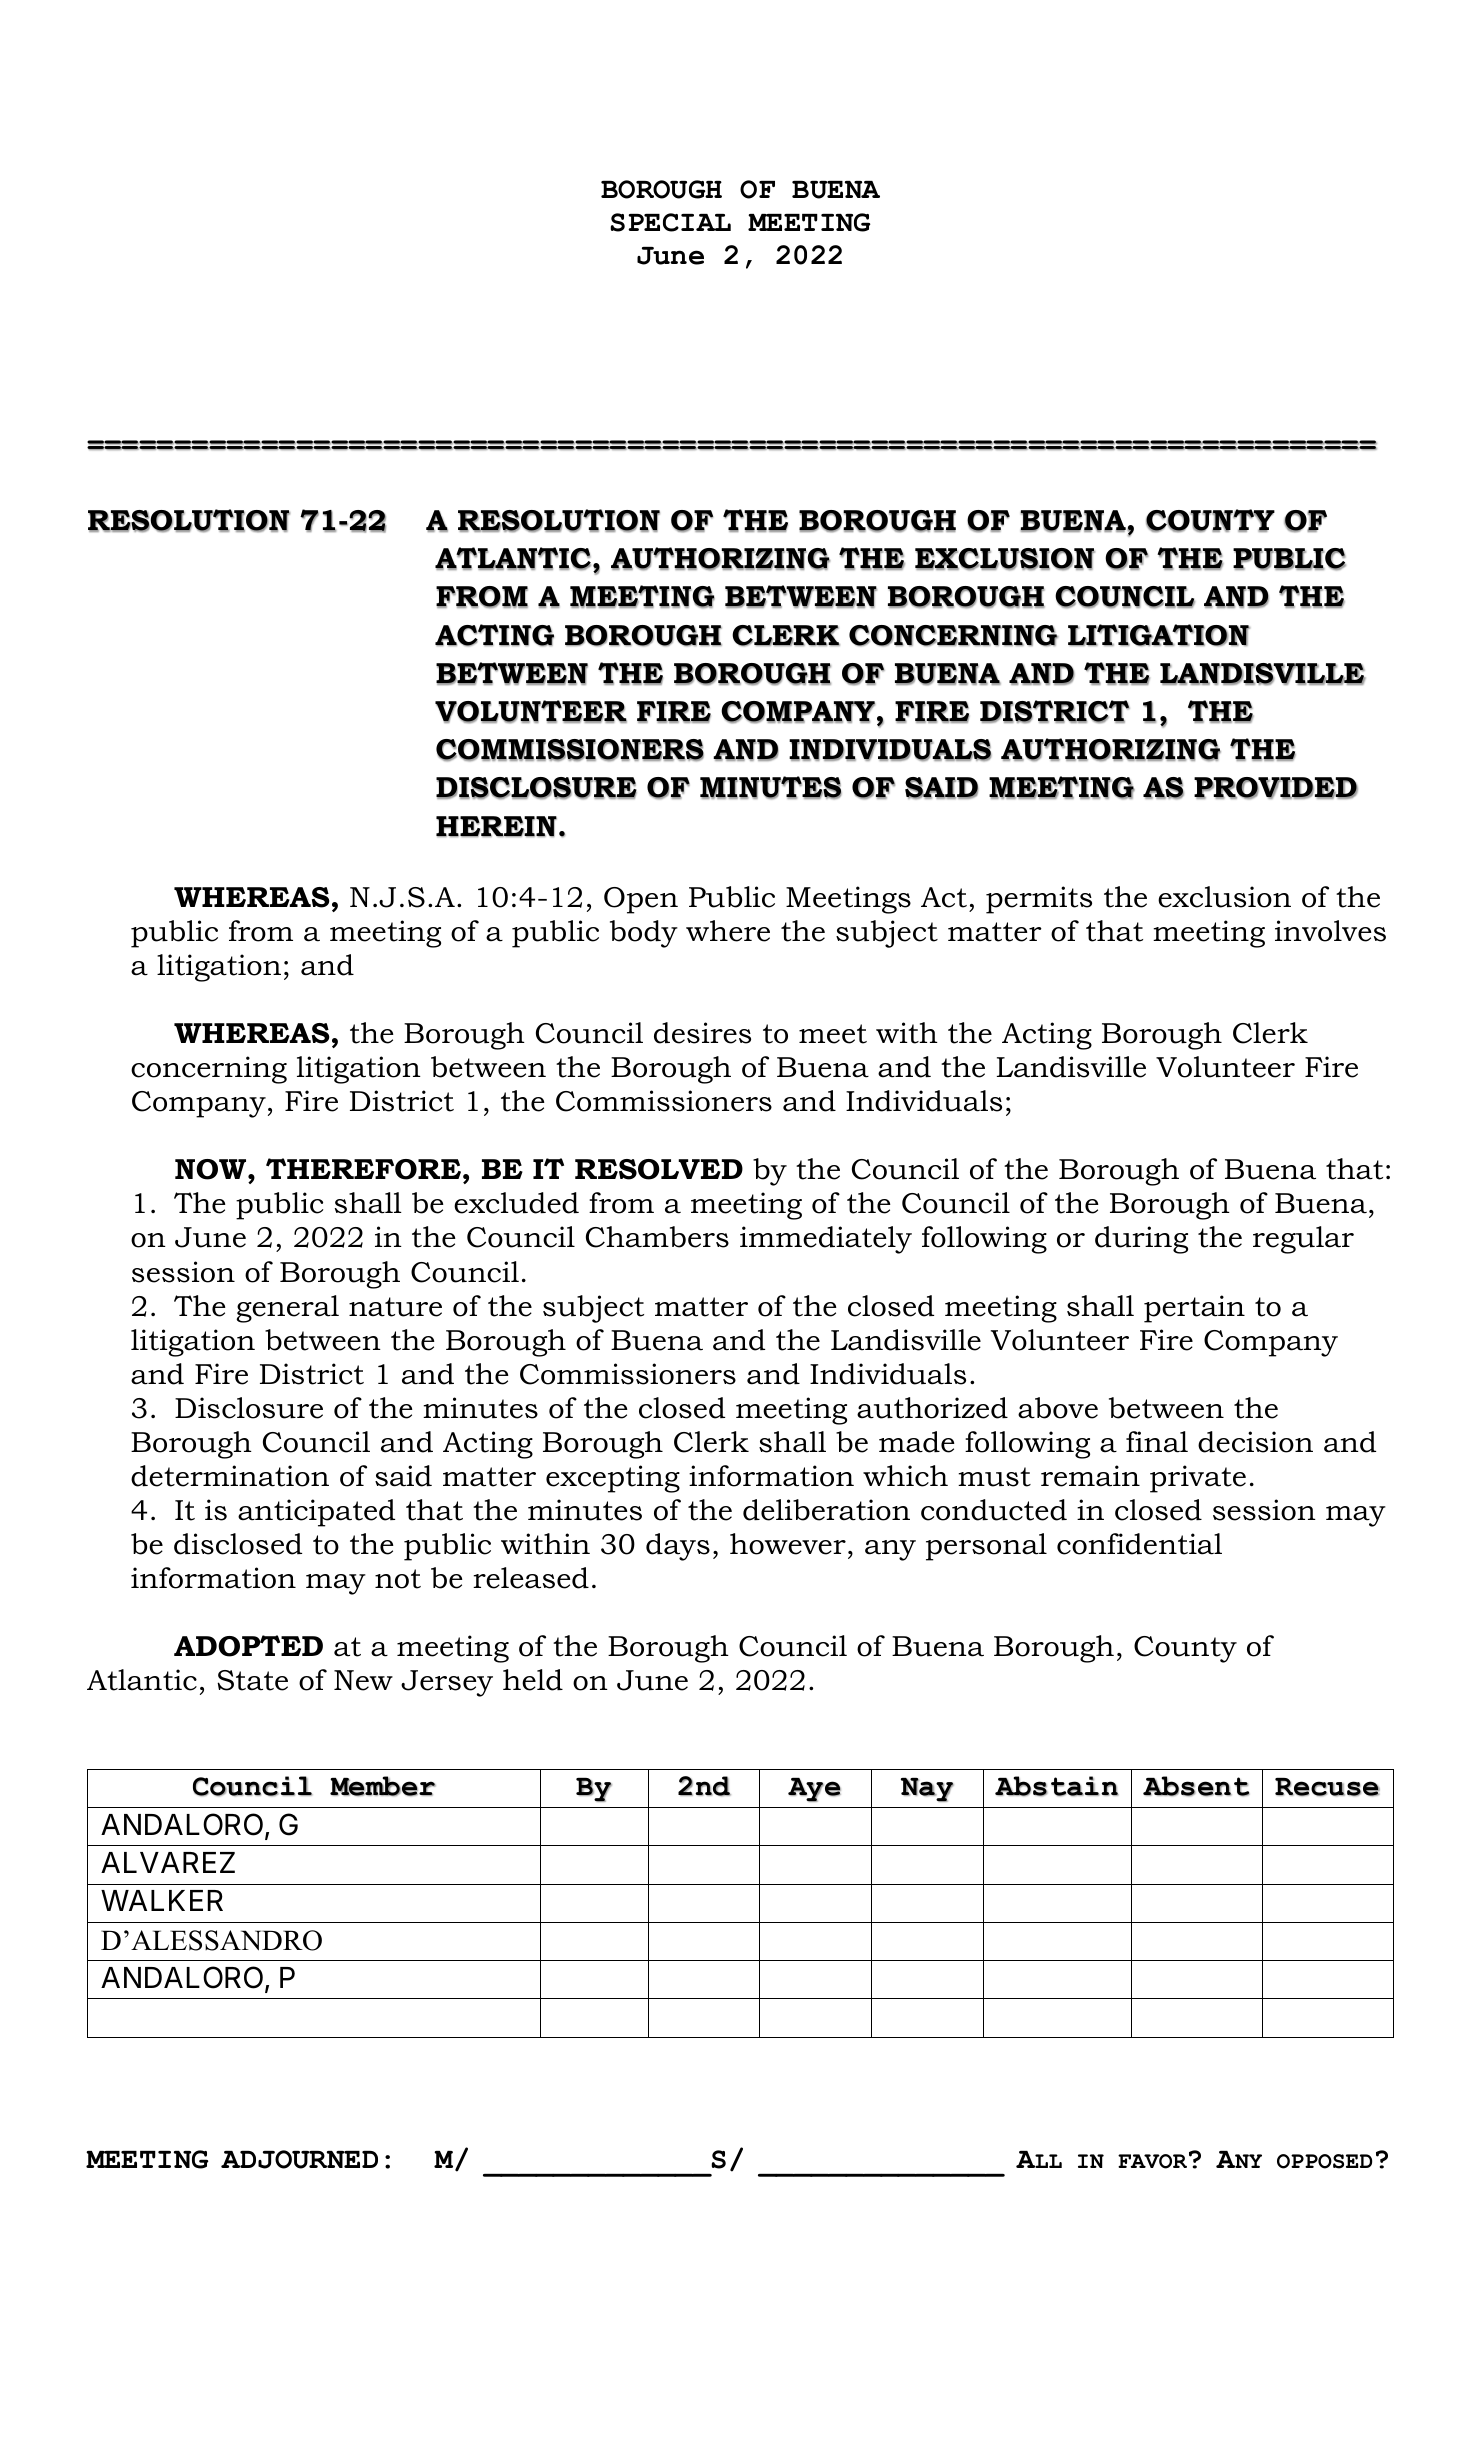 The width and height of the page is (1481, 2438). Describe the element at coordinates (287, 1309) in the page. I see `general` at that location.
